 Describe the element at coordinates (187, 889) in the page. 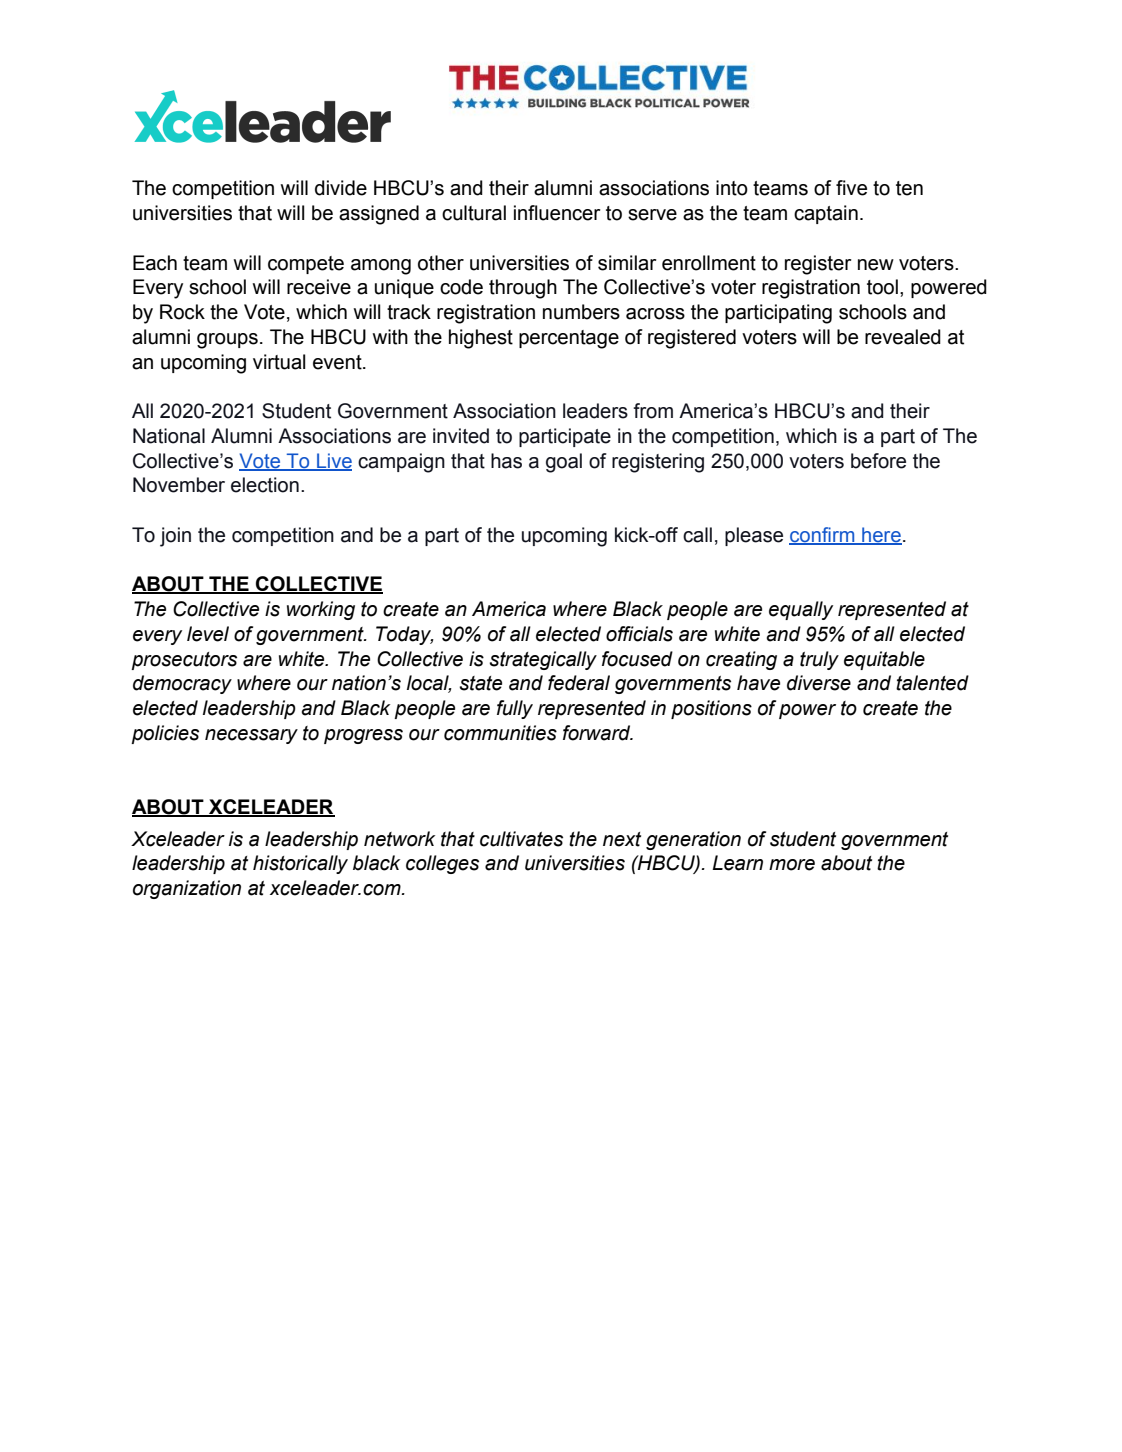

I see `organization` at that location.
